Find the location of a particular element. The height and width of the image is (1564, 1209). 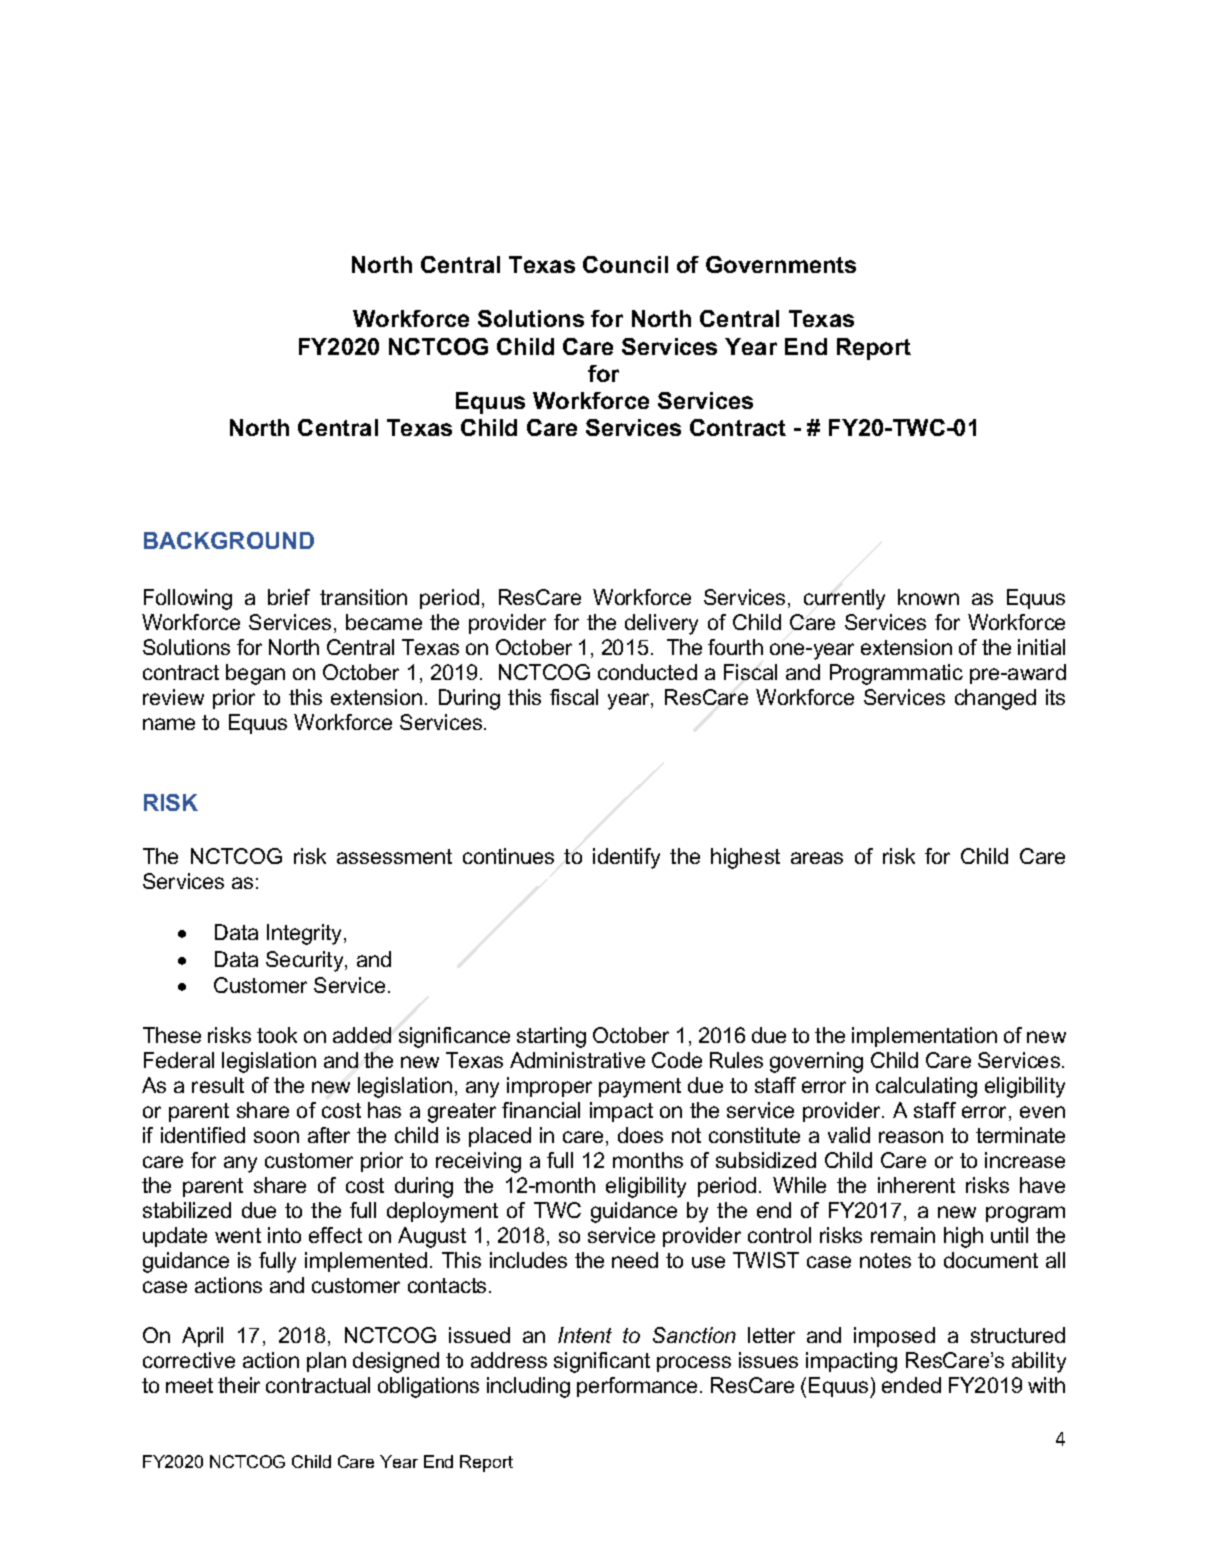

implementation is located at coordinates (924, 1037).
